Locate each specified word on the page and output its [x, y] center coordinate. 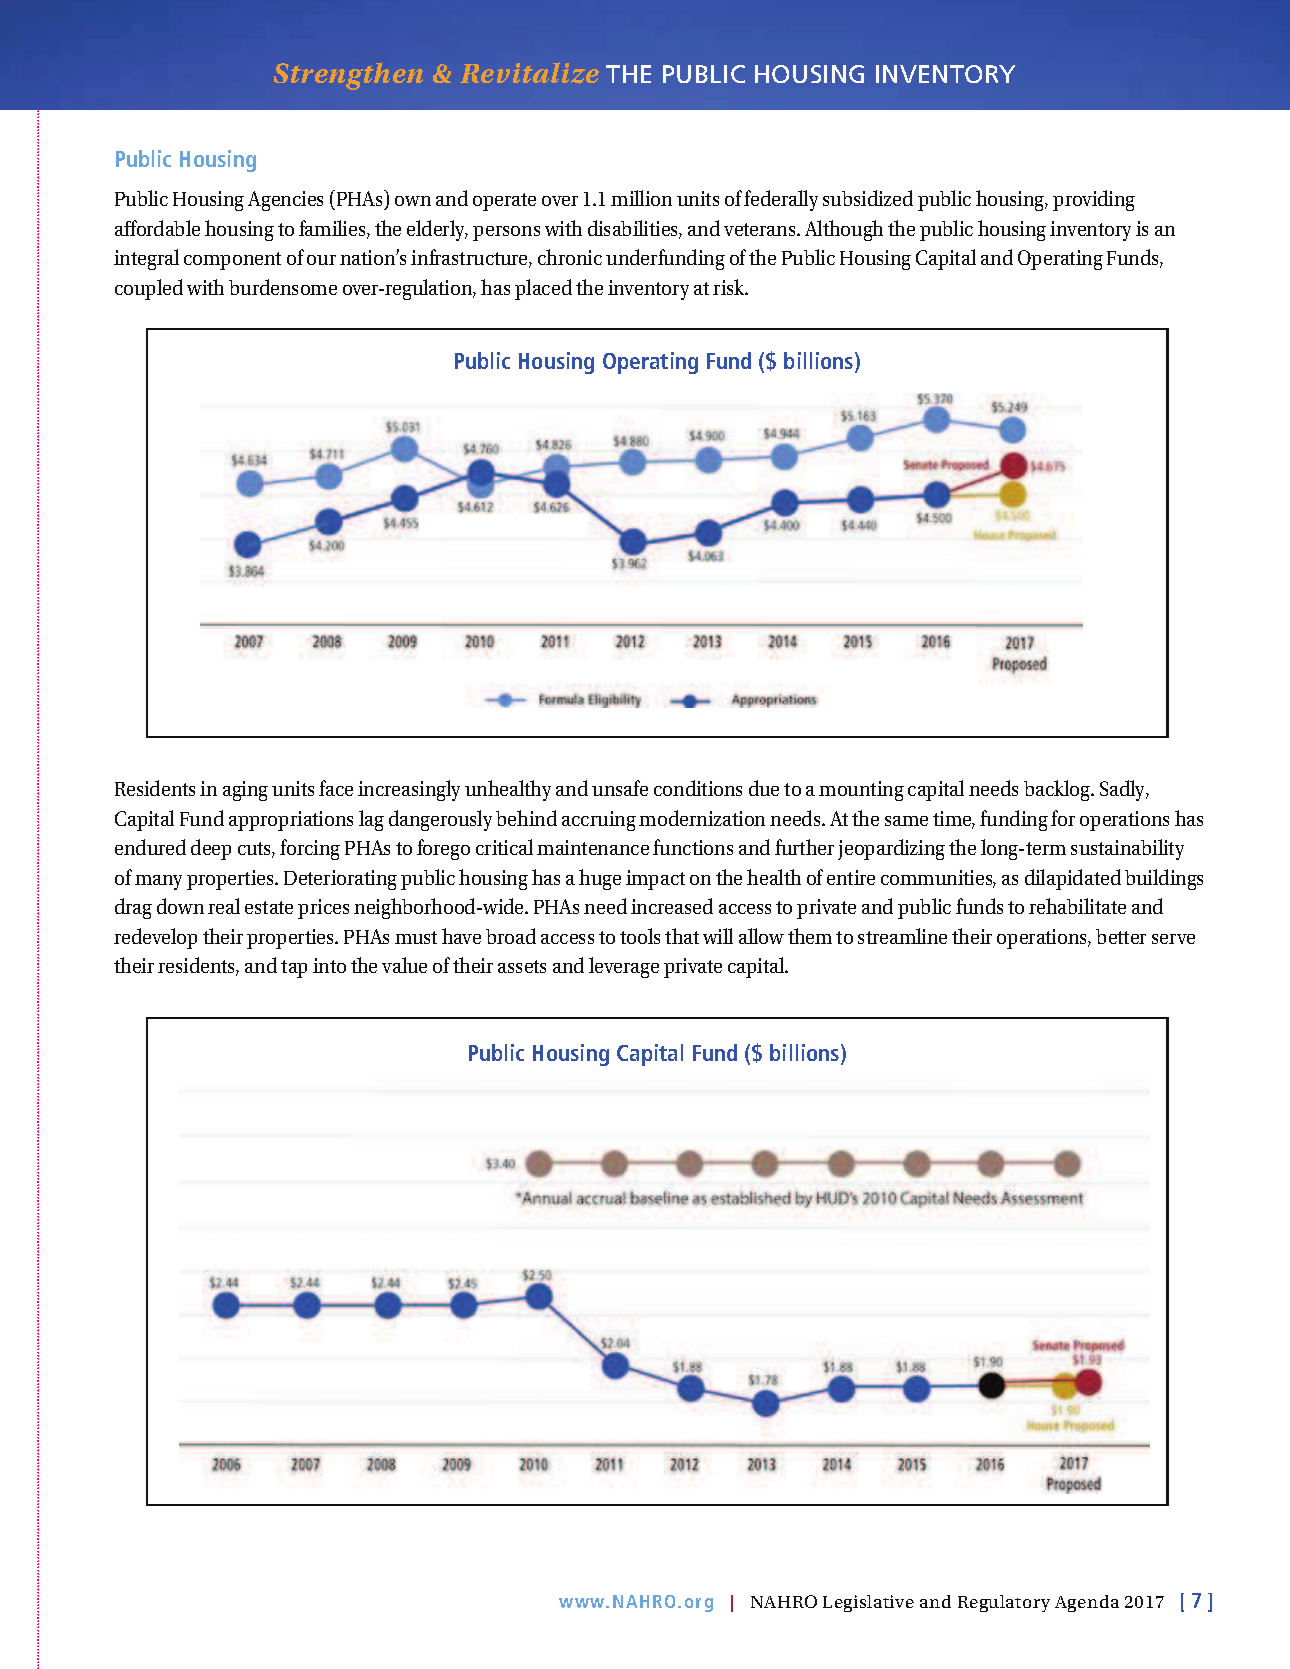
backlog [1058, 790]
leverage [624, 967]
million [641, 198]
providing [1094, 200]
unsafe [620, 788]
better [1121, 936]
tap [294, 969]
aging [245, 791]
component [232, 261]
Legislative [868, 1603]
